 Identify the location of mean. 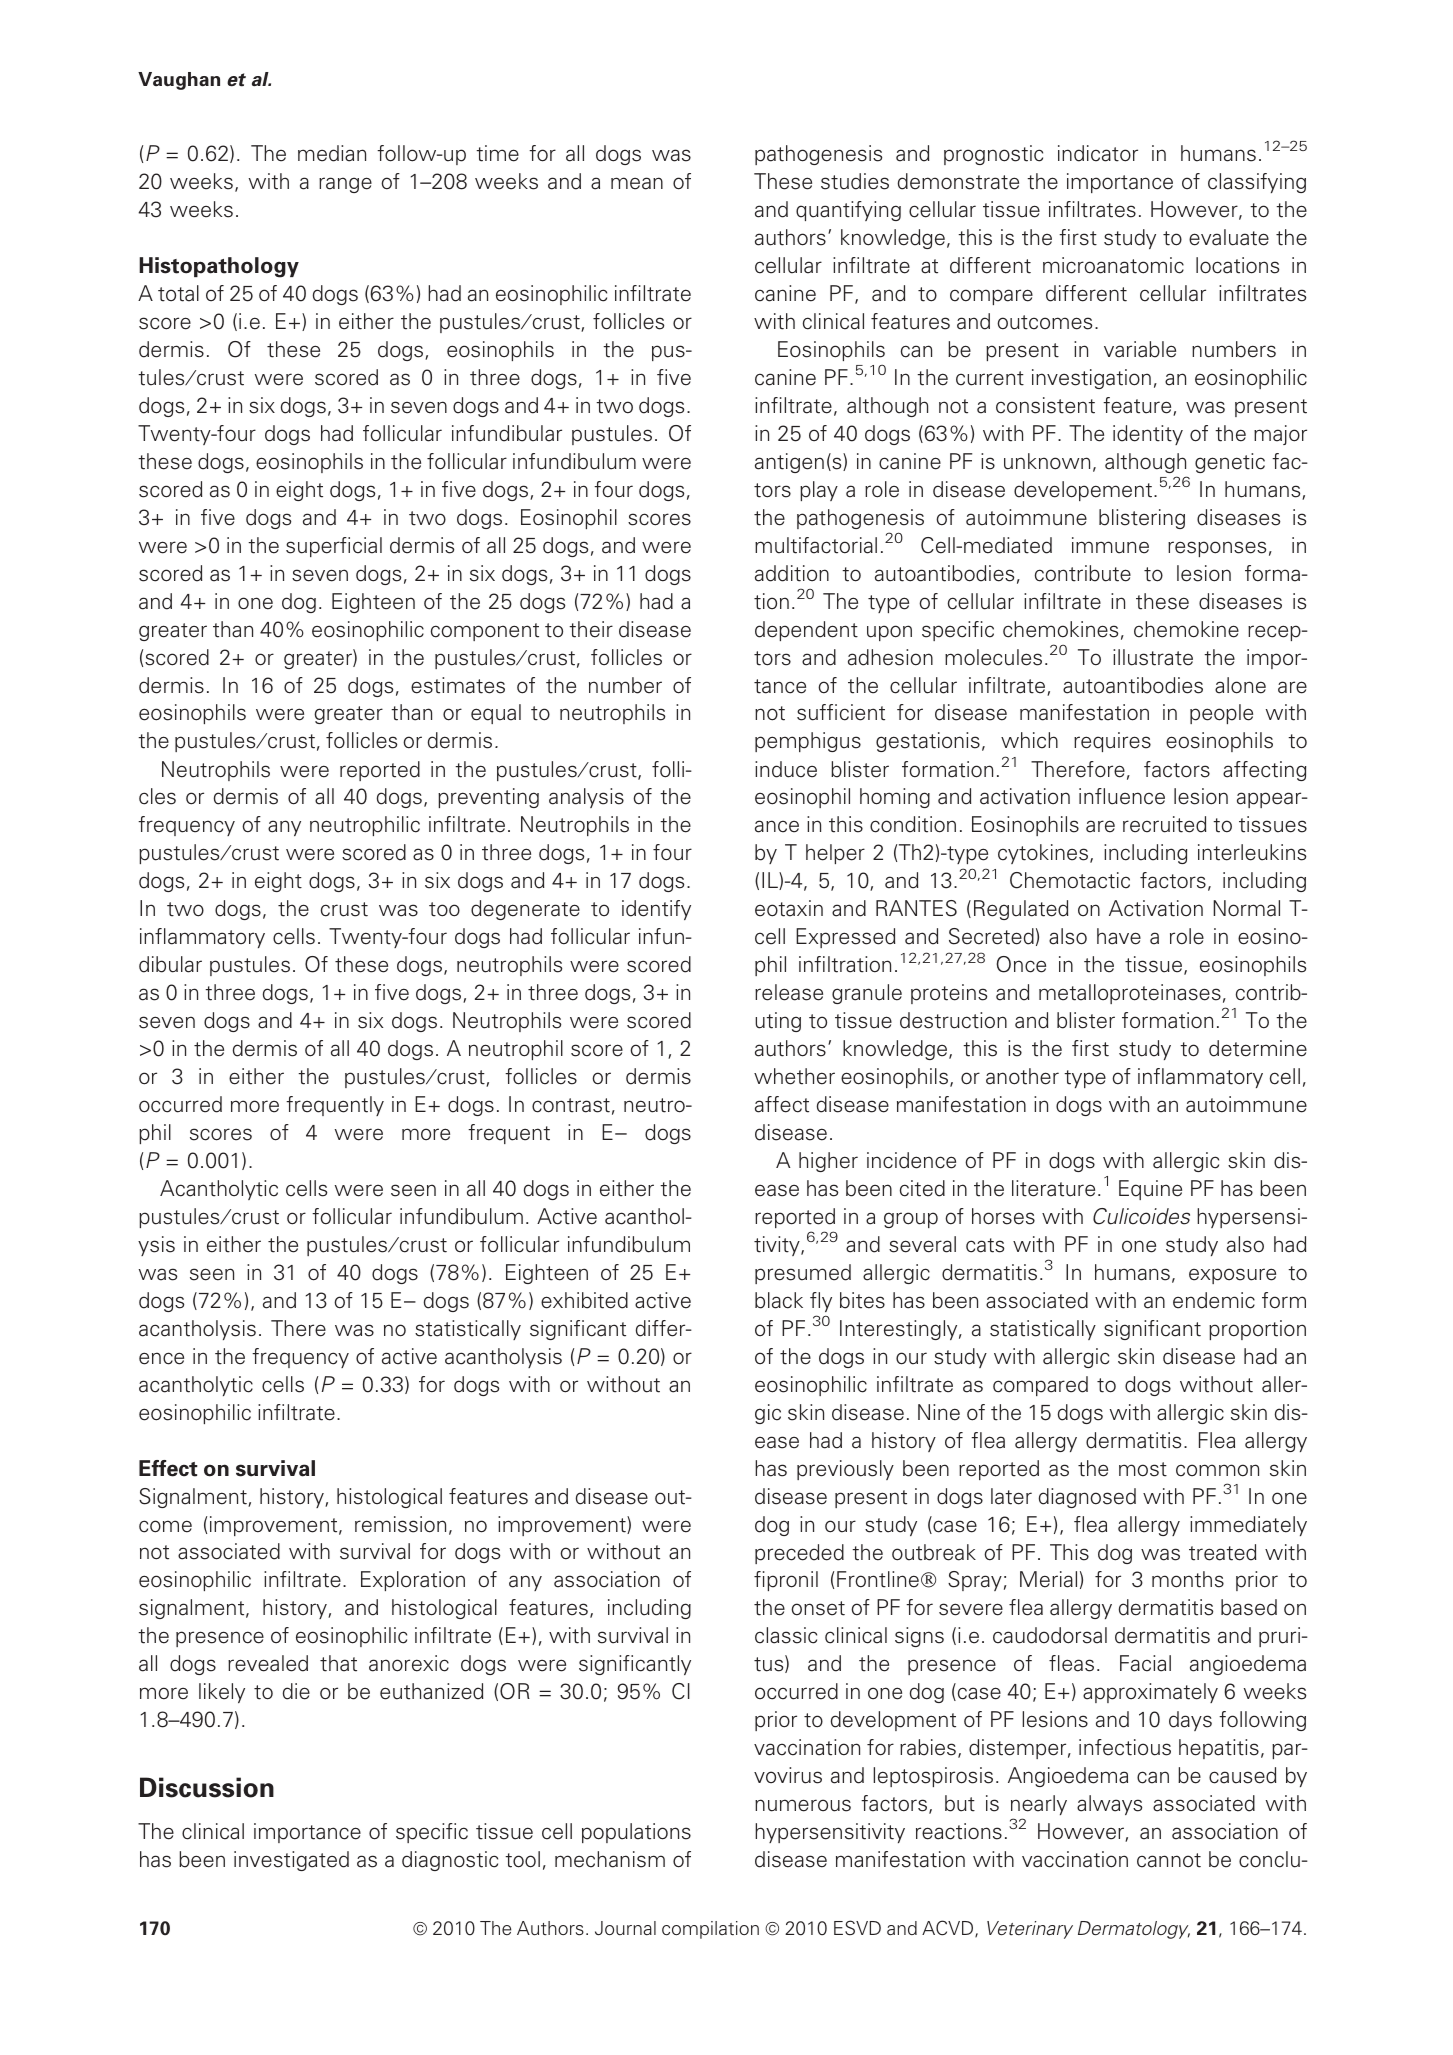
(637, 183).
